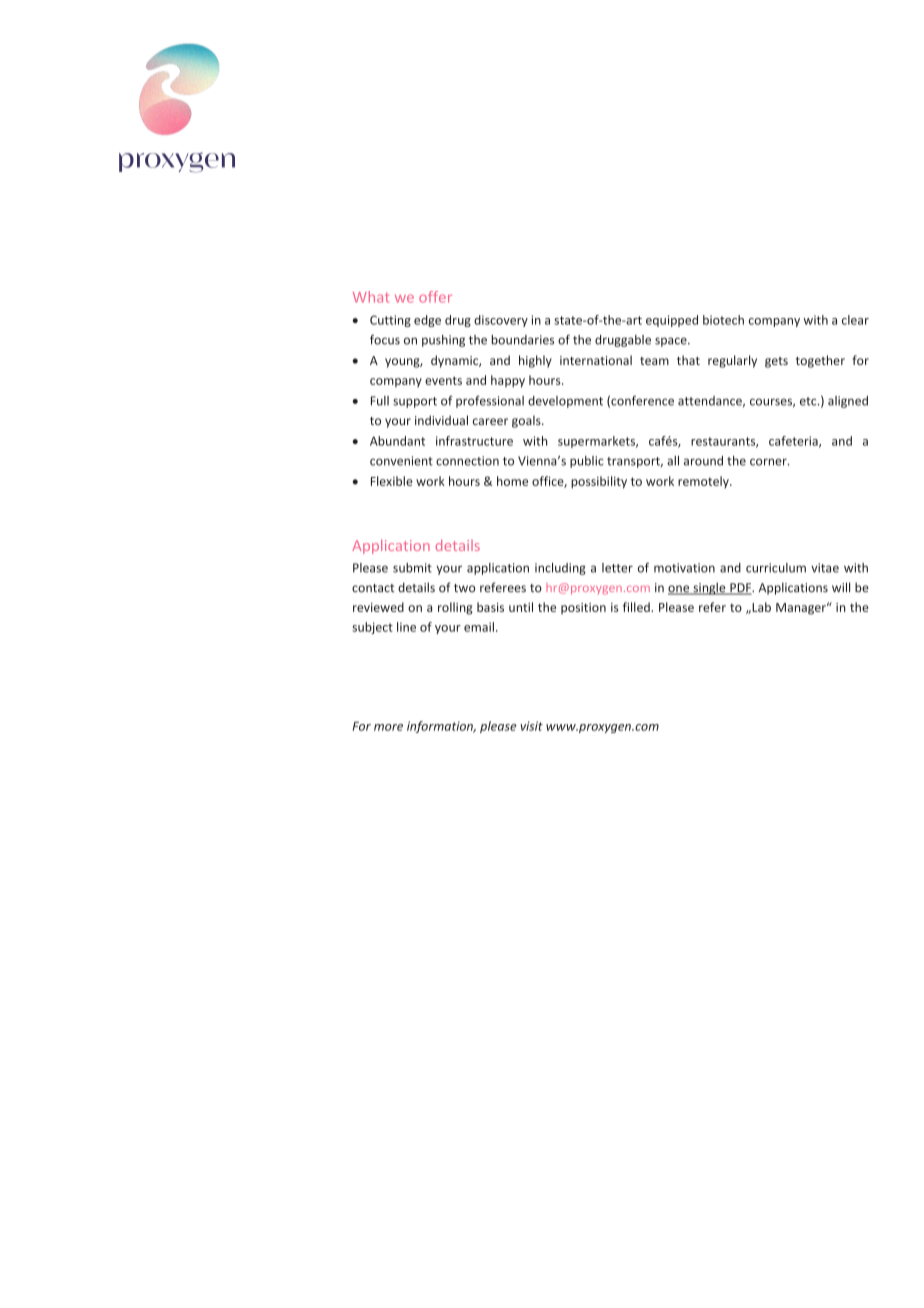 The image size is (924, 1308). What do you see at coordinates (392, 481) in the screenshot?
I see `Flexible` at bounding box center [392, 481].
